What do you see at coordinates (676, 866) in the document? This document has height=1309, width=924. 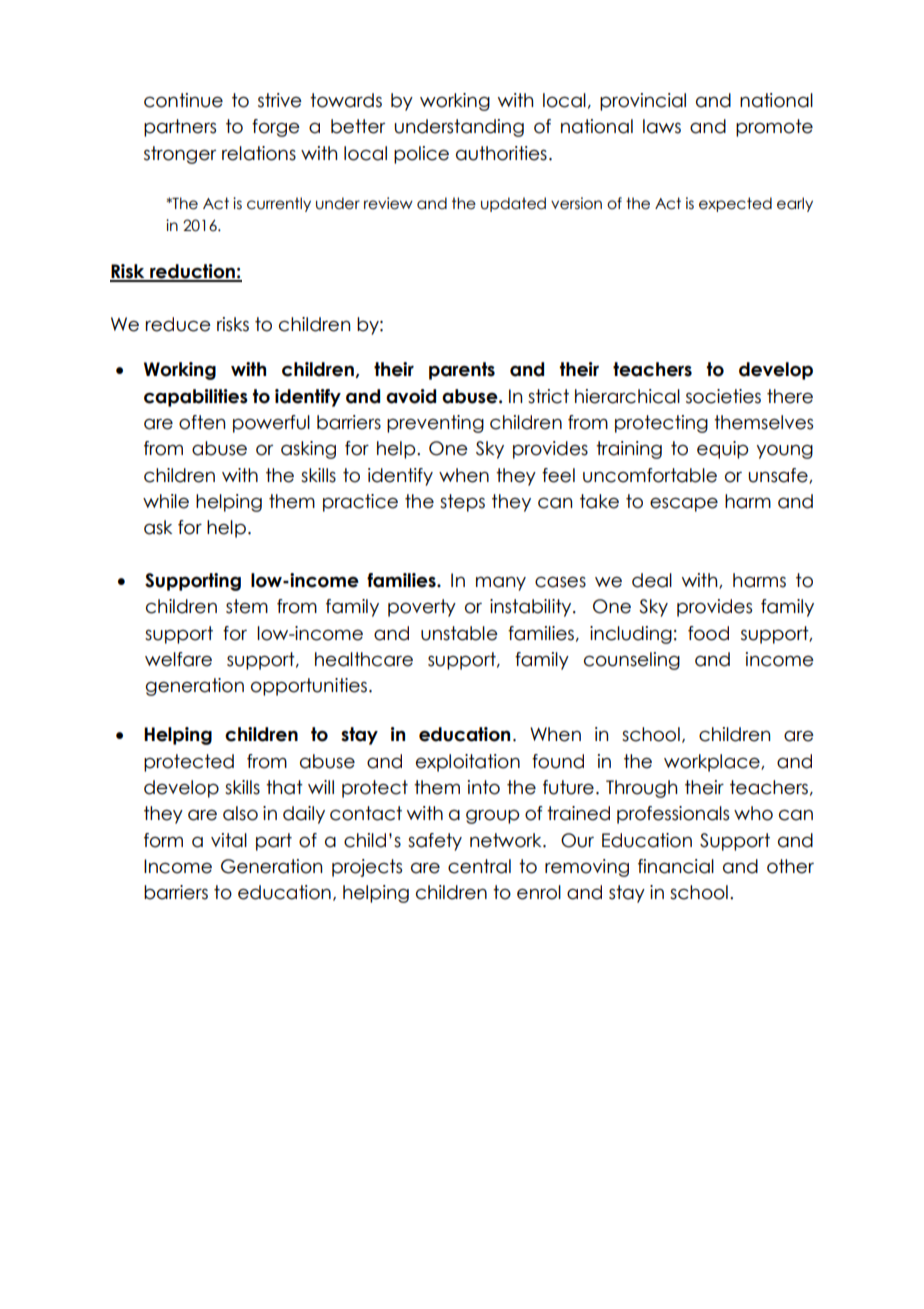 I see `financial` at bounding box center [676, 866].
